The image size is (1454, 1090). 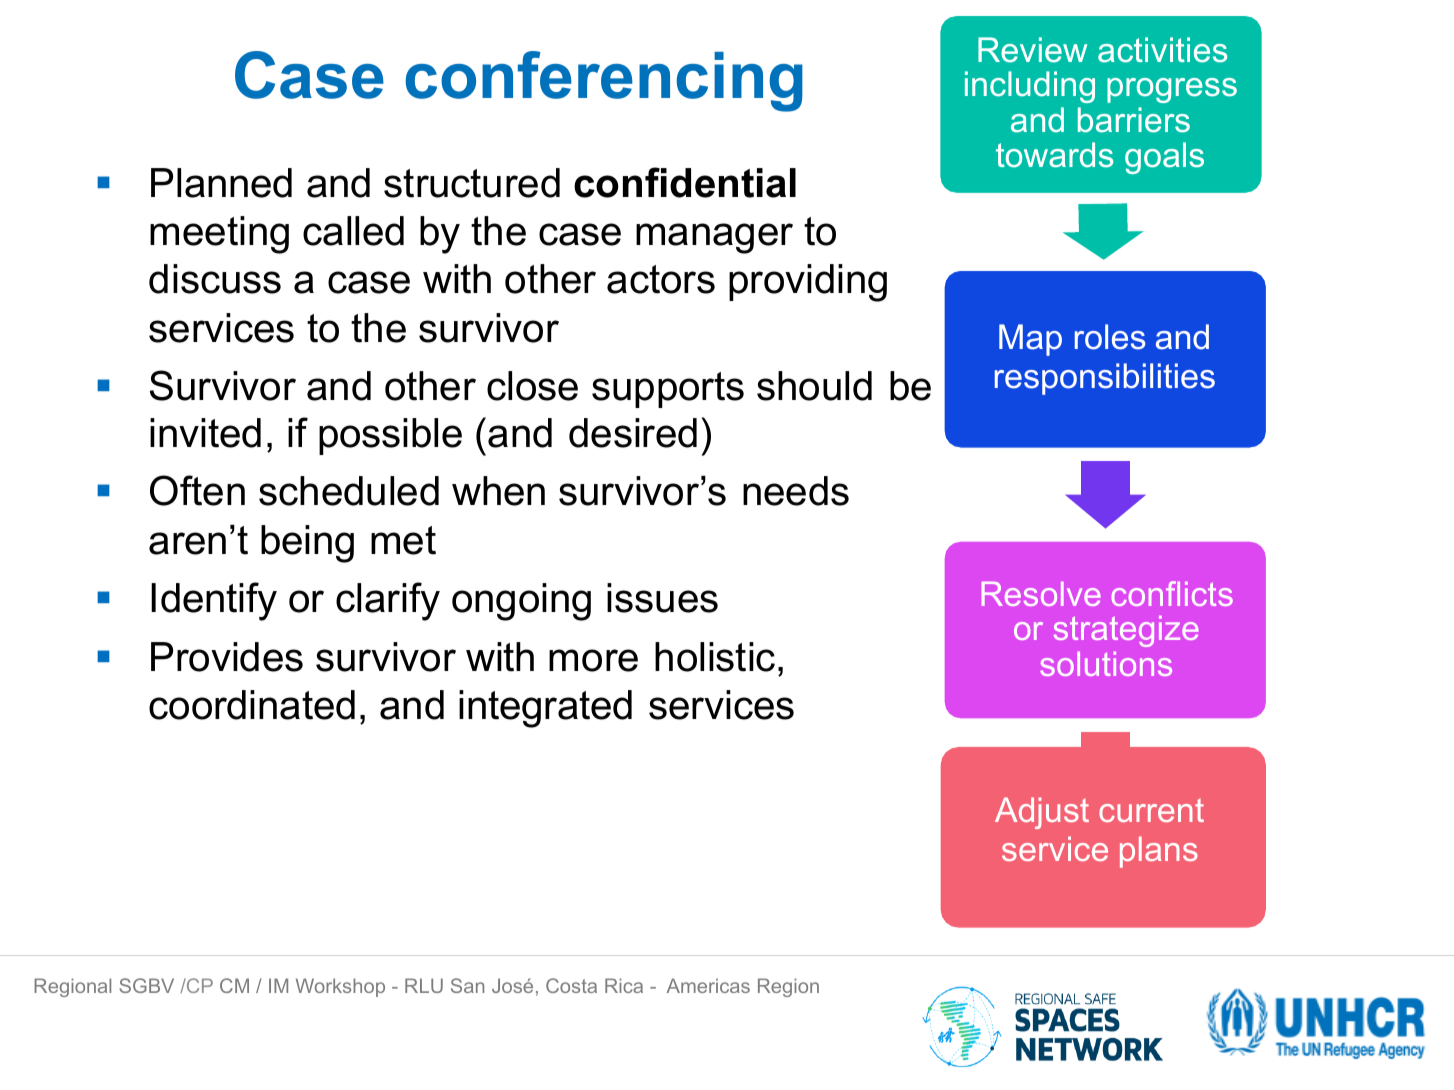 What do you see at coordinates (307, 544) in the image?
I see `being` at bounding box center [307, 544].
